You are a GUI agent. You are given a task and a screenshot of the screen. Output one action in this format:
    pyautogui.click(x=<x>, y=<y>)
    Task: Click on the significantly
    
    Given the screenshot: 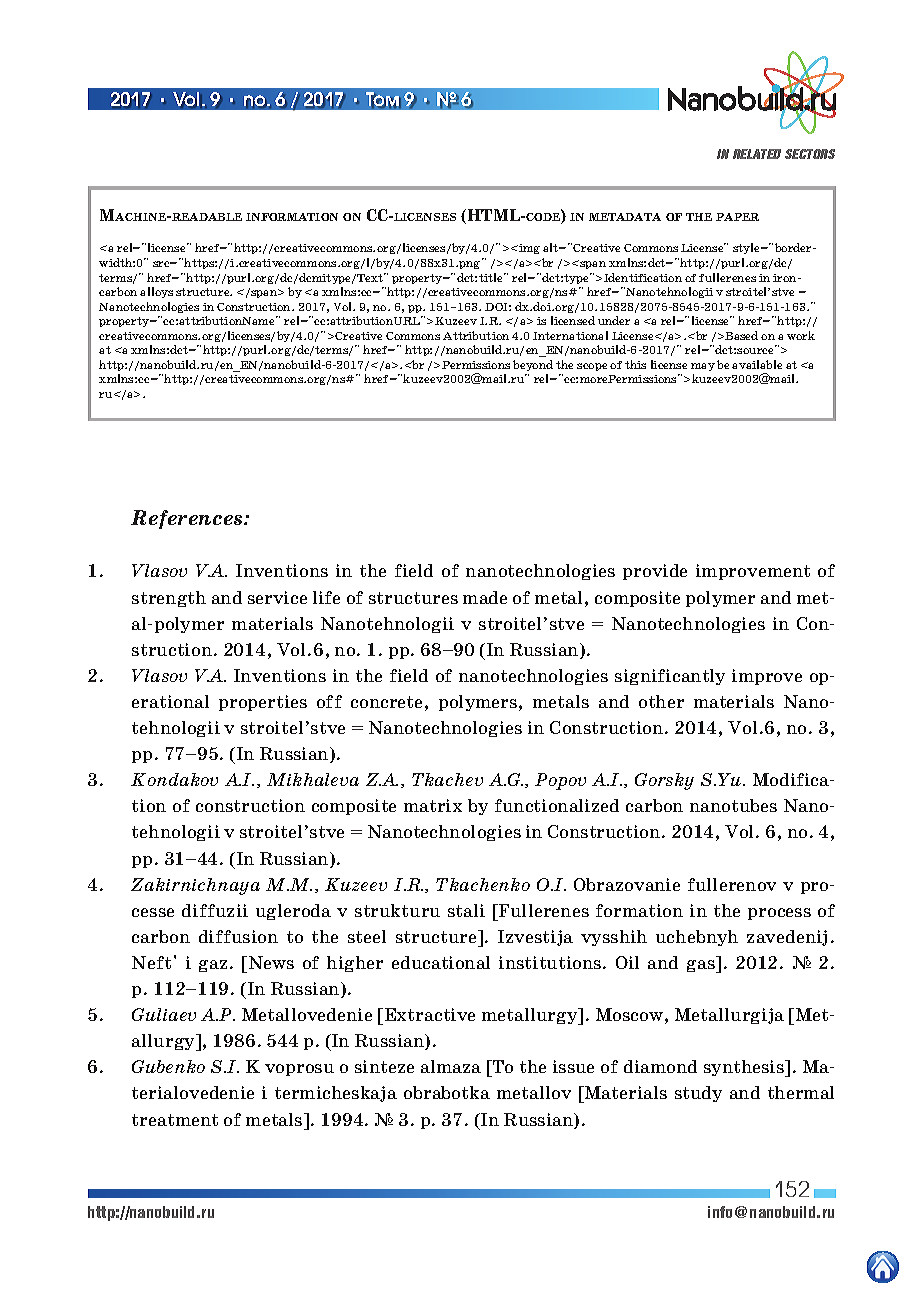 What is the action you would take?
    pyautogui.click(x=670, y=677)
